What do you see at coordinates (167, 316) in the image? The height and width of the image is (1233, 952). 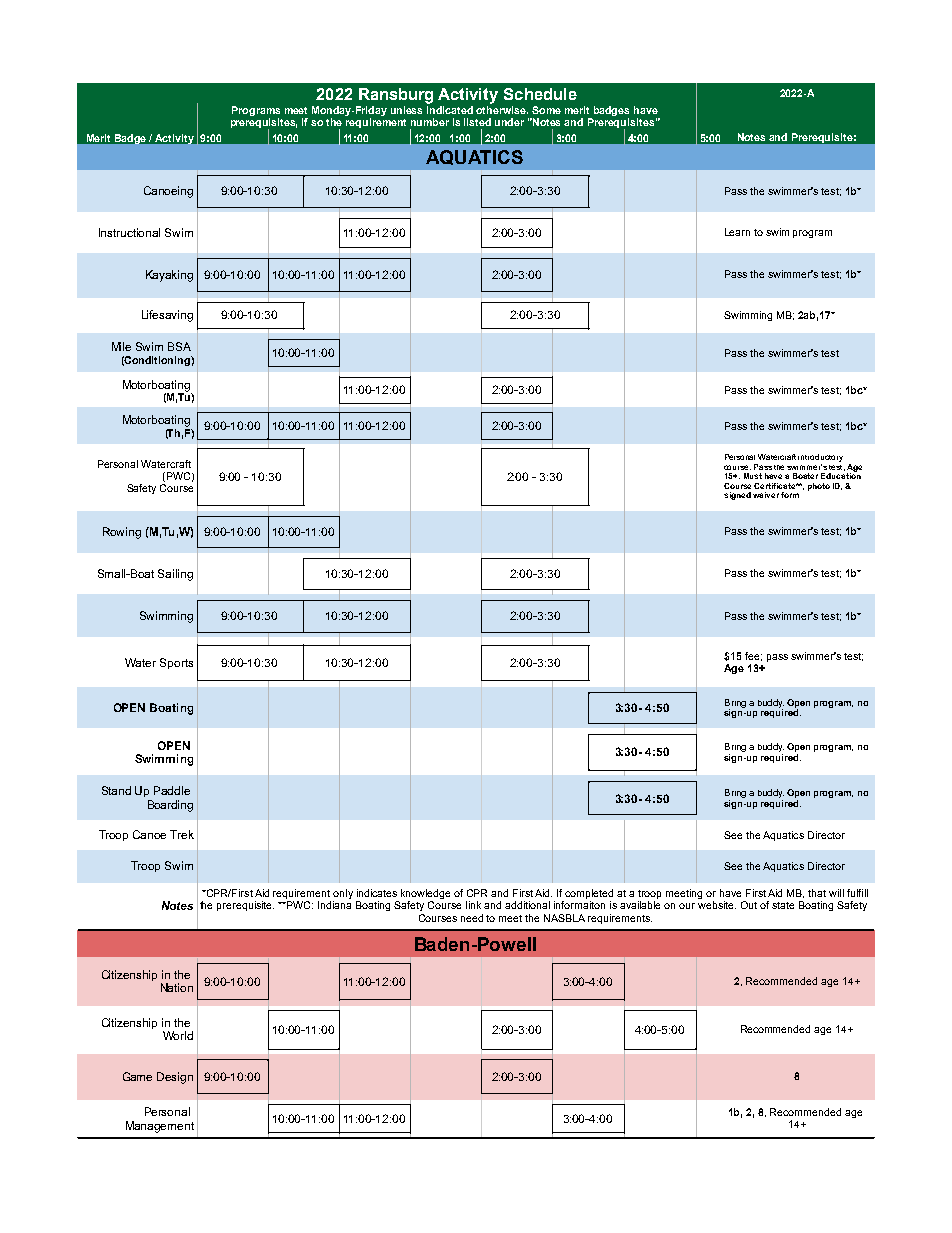 I see `Lifesaving` at bounding box center [167, 316].
